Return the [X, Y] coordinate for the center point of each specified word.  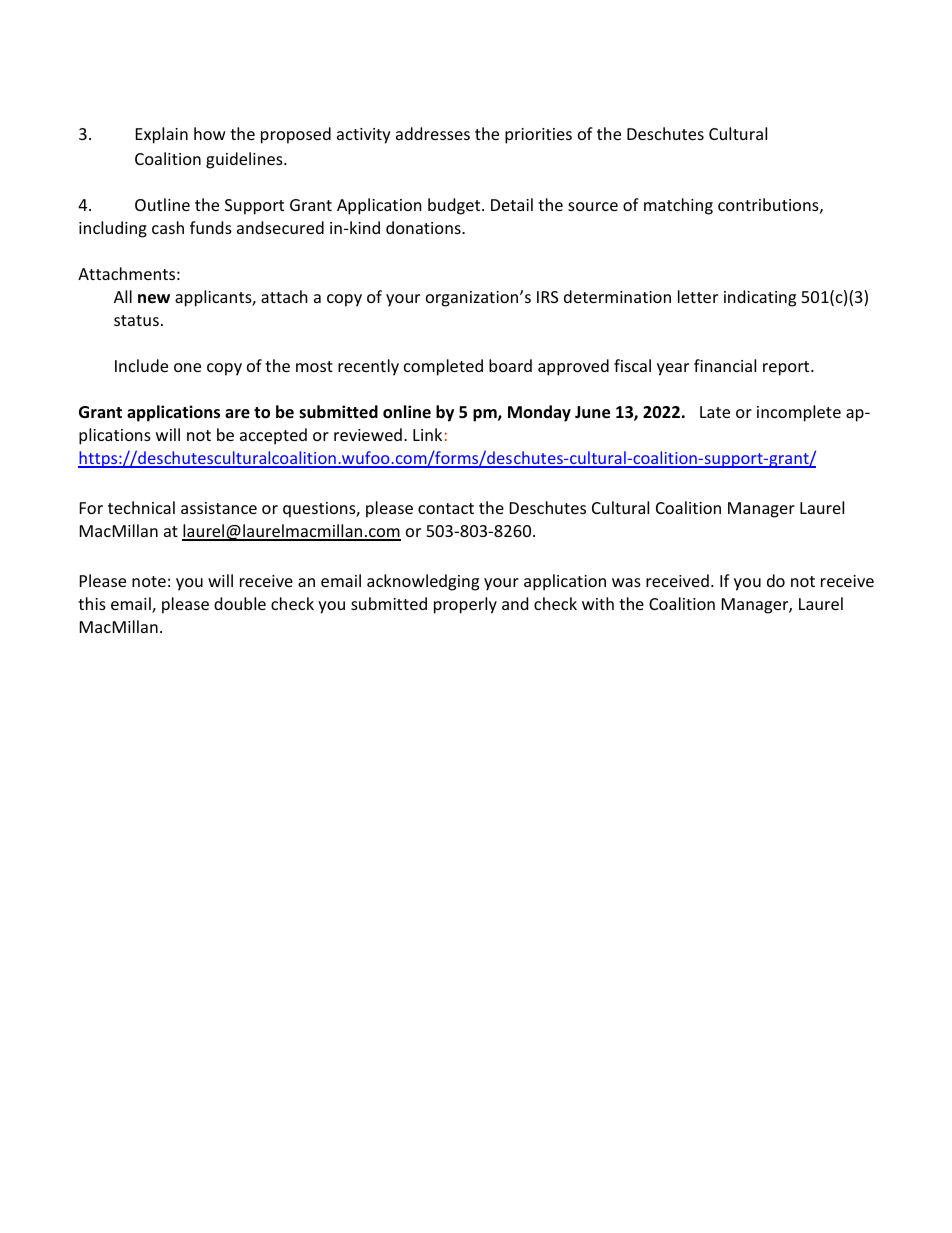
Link [427, 434]
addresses [433, 133]
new [154, 299]
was [626, 582]
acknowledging [423, 582]
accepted [273, 436]
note [149, 581]
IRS [547, 297]
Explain [162, 135]
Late [715, 412]
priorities [538, 136]
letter [698, 296]
